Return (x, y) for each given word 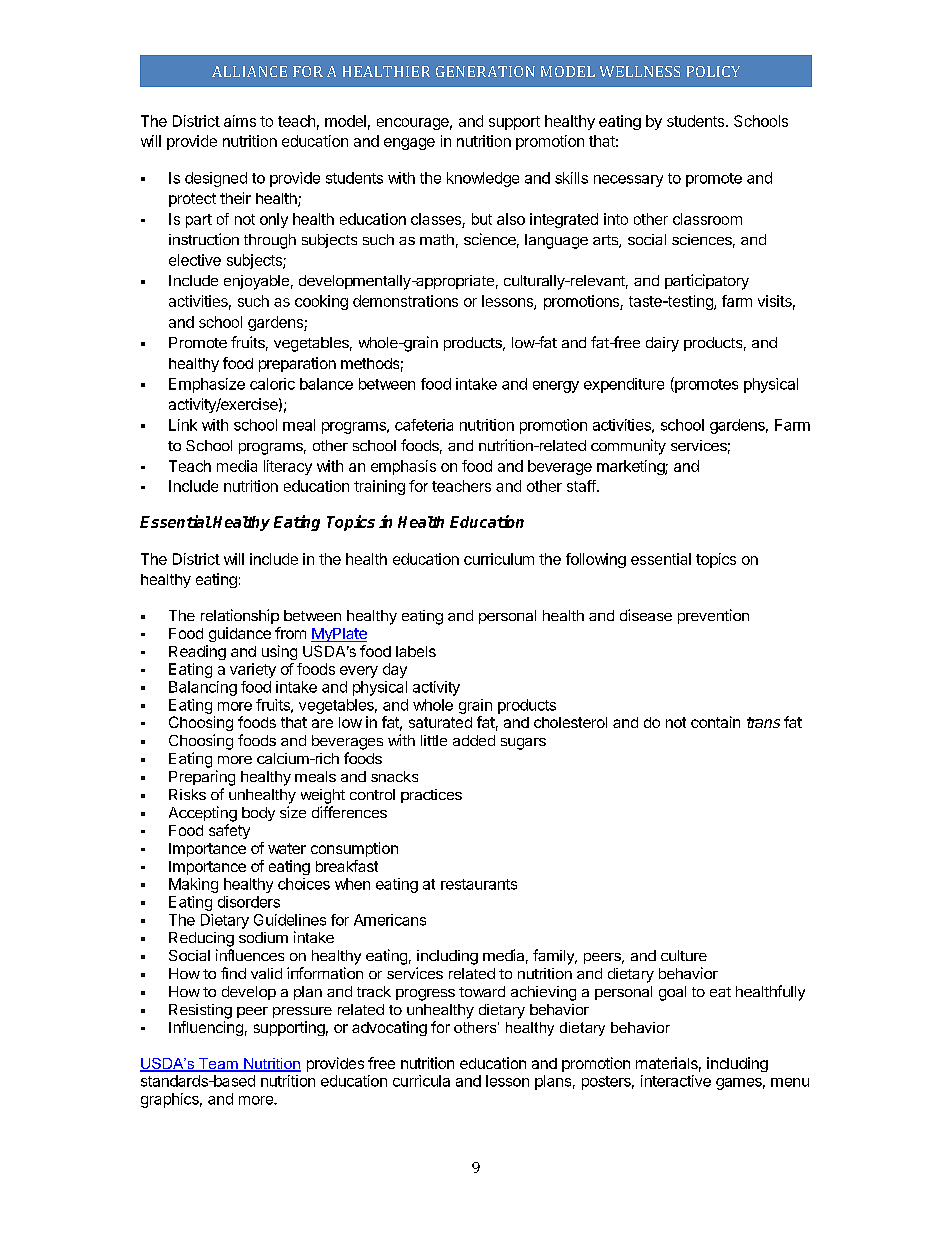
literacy (288, 467)
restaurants (479, 884)
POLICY (713, 71)
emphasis (403, 467)
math (437, 239)
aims (240, 121)
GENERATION (485, 71)
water (287, 848)
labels (416, 651)
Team (218, 1065)
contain (715, 722)
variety (253, 670)
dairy (662, 344)
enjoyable (256, 282)
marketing (631, 467)
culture (684, 955)
